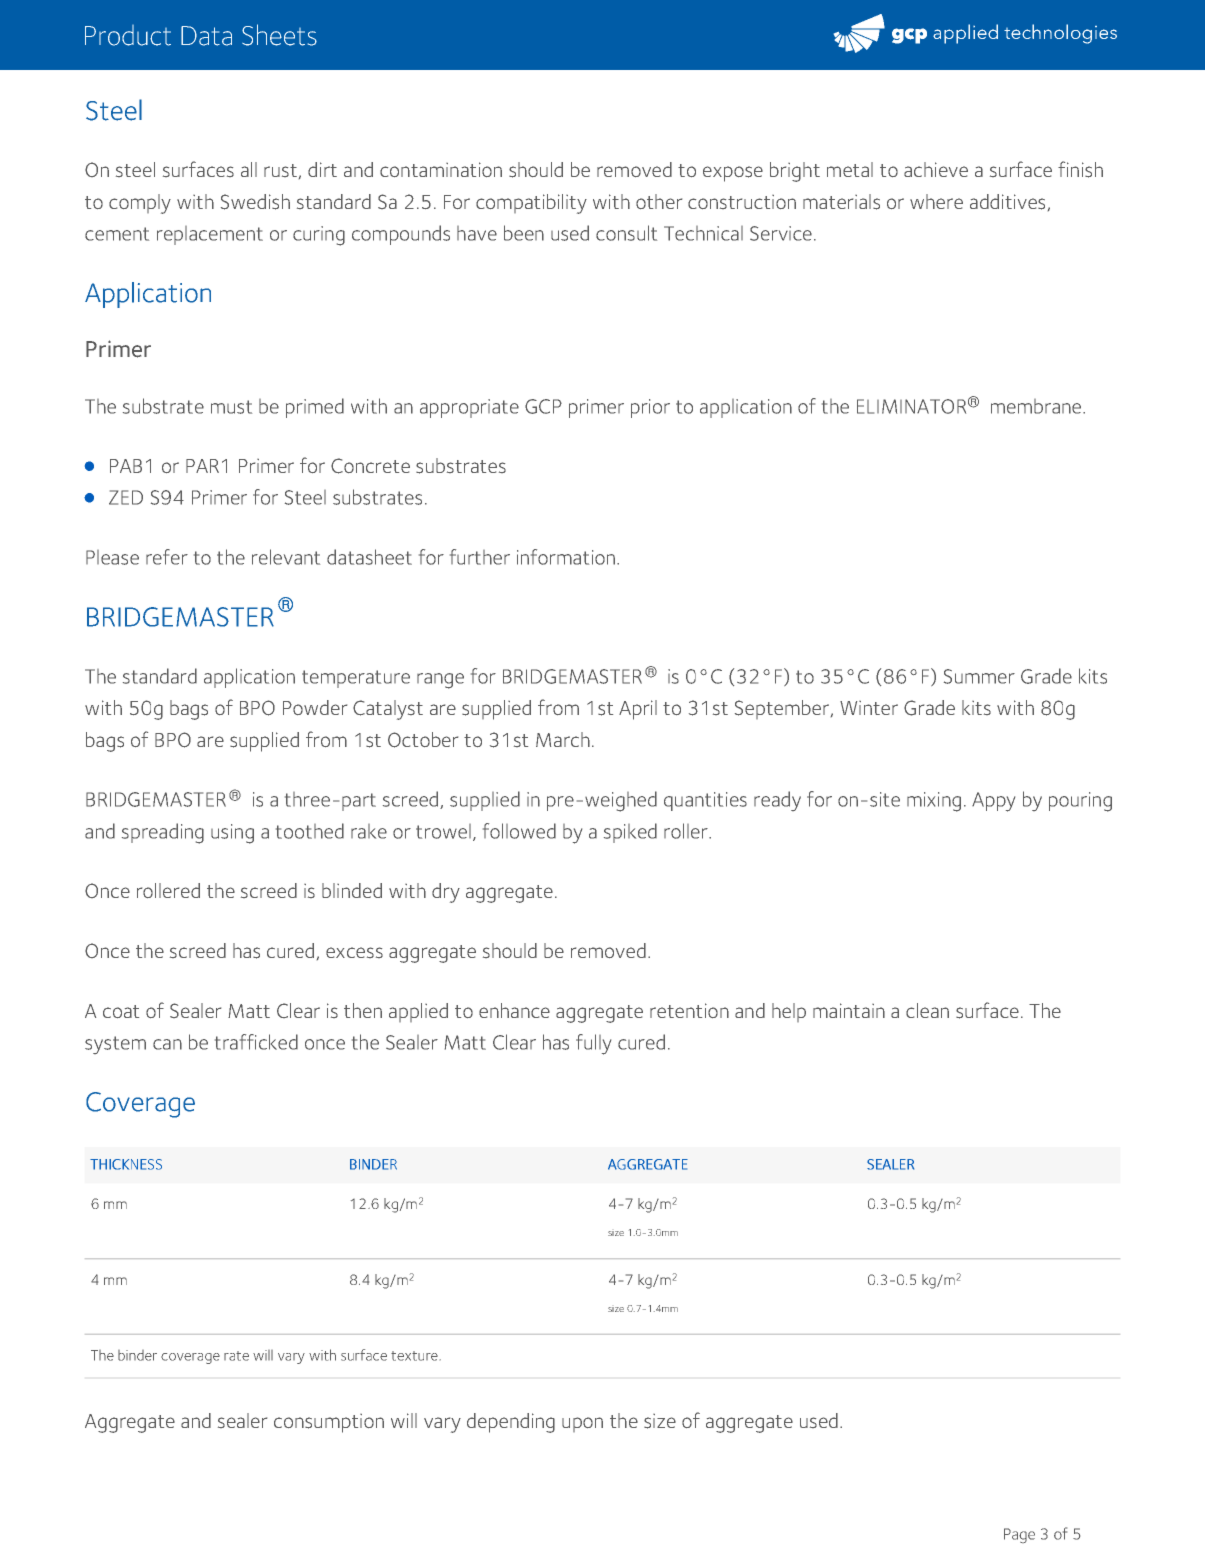 Image resolution: width=1205 pixels, height=1559 pixels. I want to click on Sheets, so click(279, 35).
